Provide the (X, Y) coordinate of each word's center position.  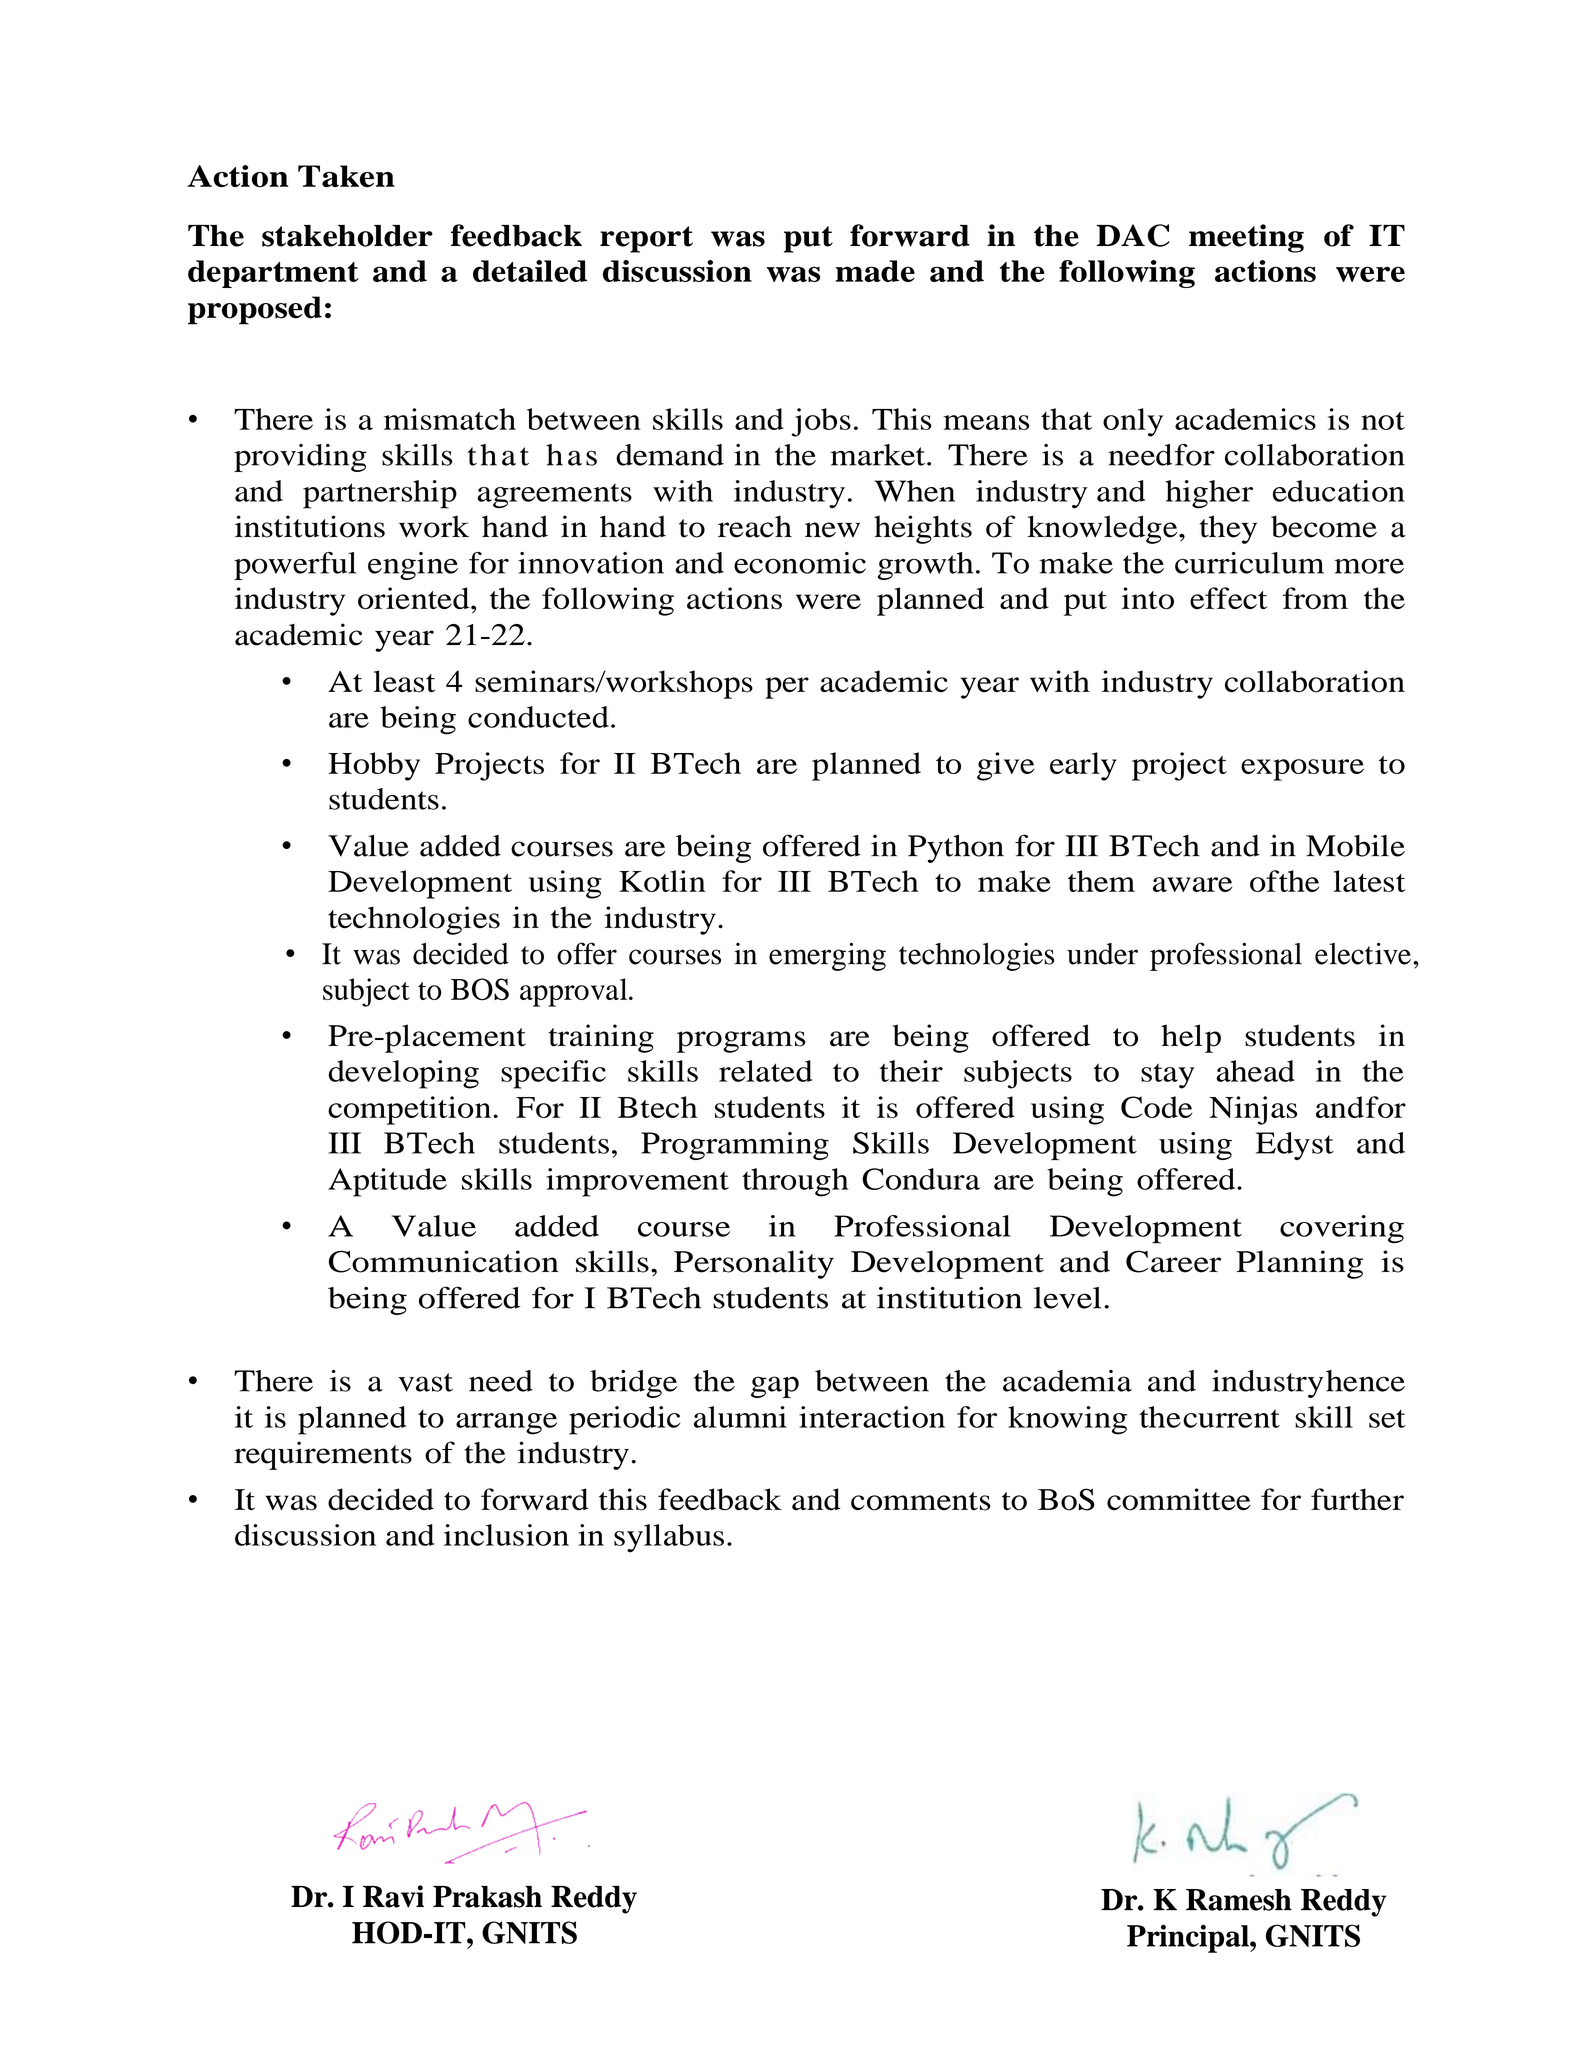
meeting (1246, 238)
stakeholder (347, 236)
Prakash (487, 1897)
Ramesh (1239, 1900)
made (875, 271)
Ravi (393, 1896)
